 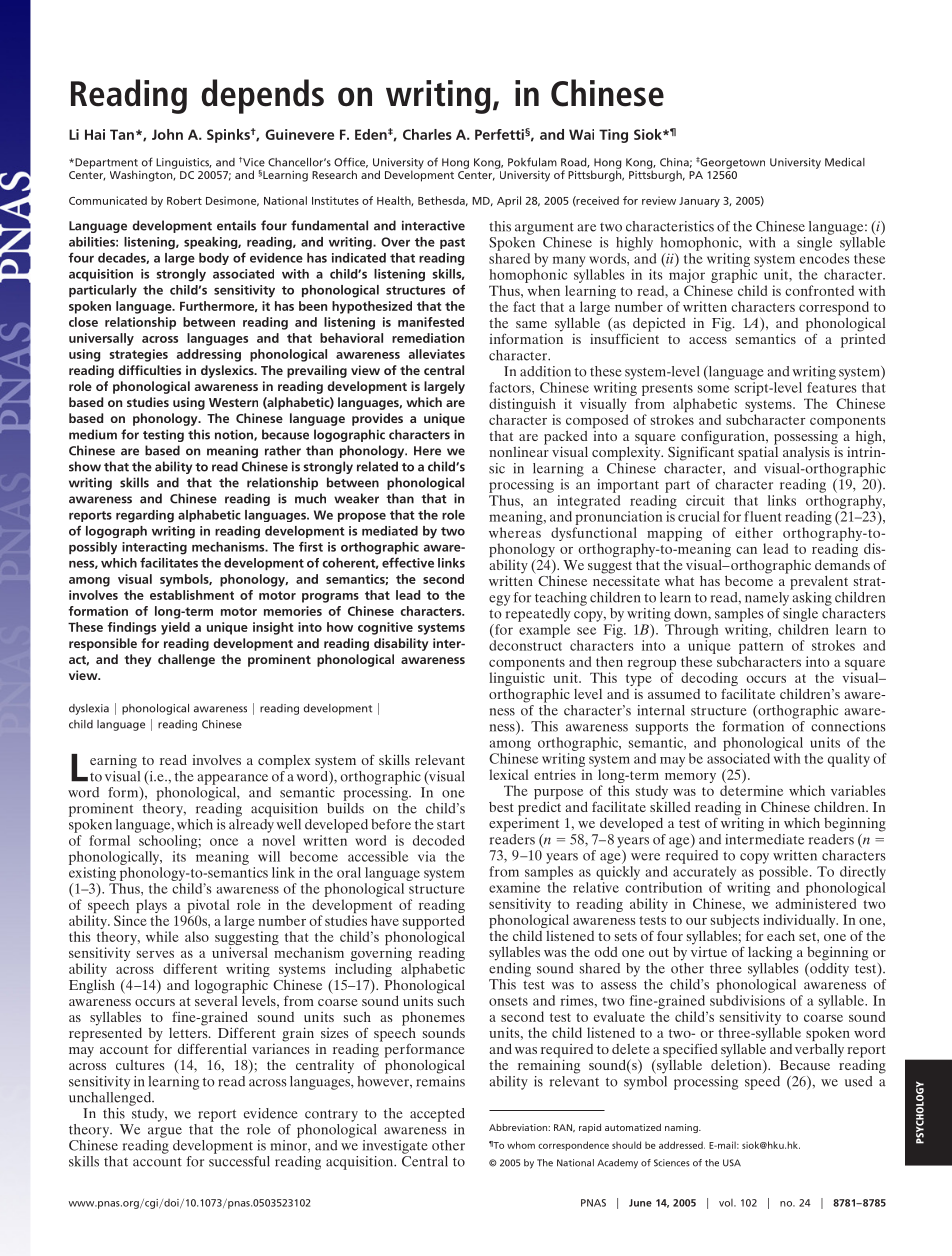 I want to click on yield, so click(x=175, y=628).
